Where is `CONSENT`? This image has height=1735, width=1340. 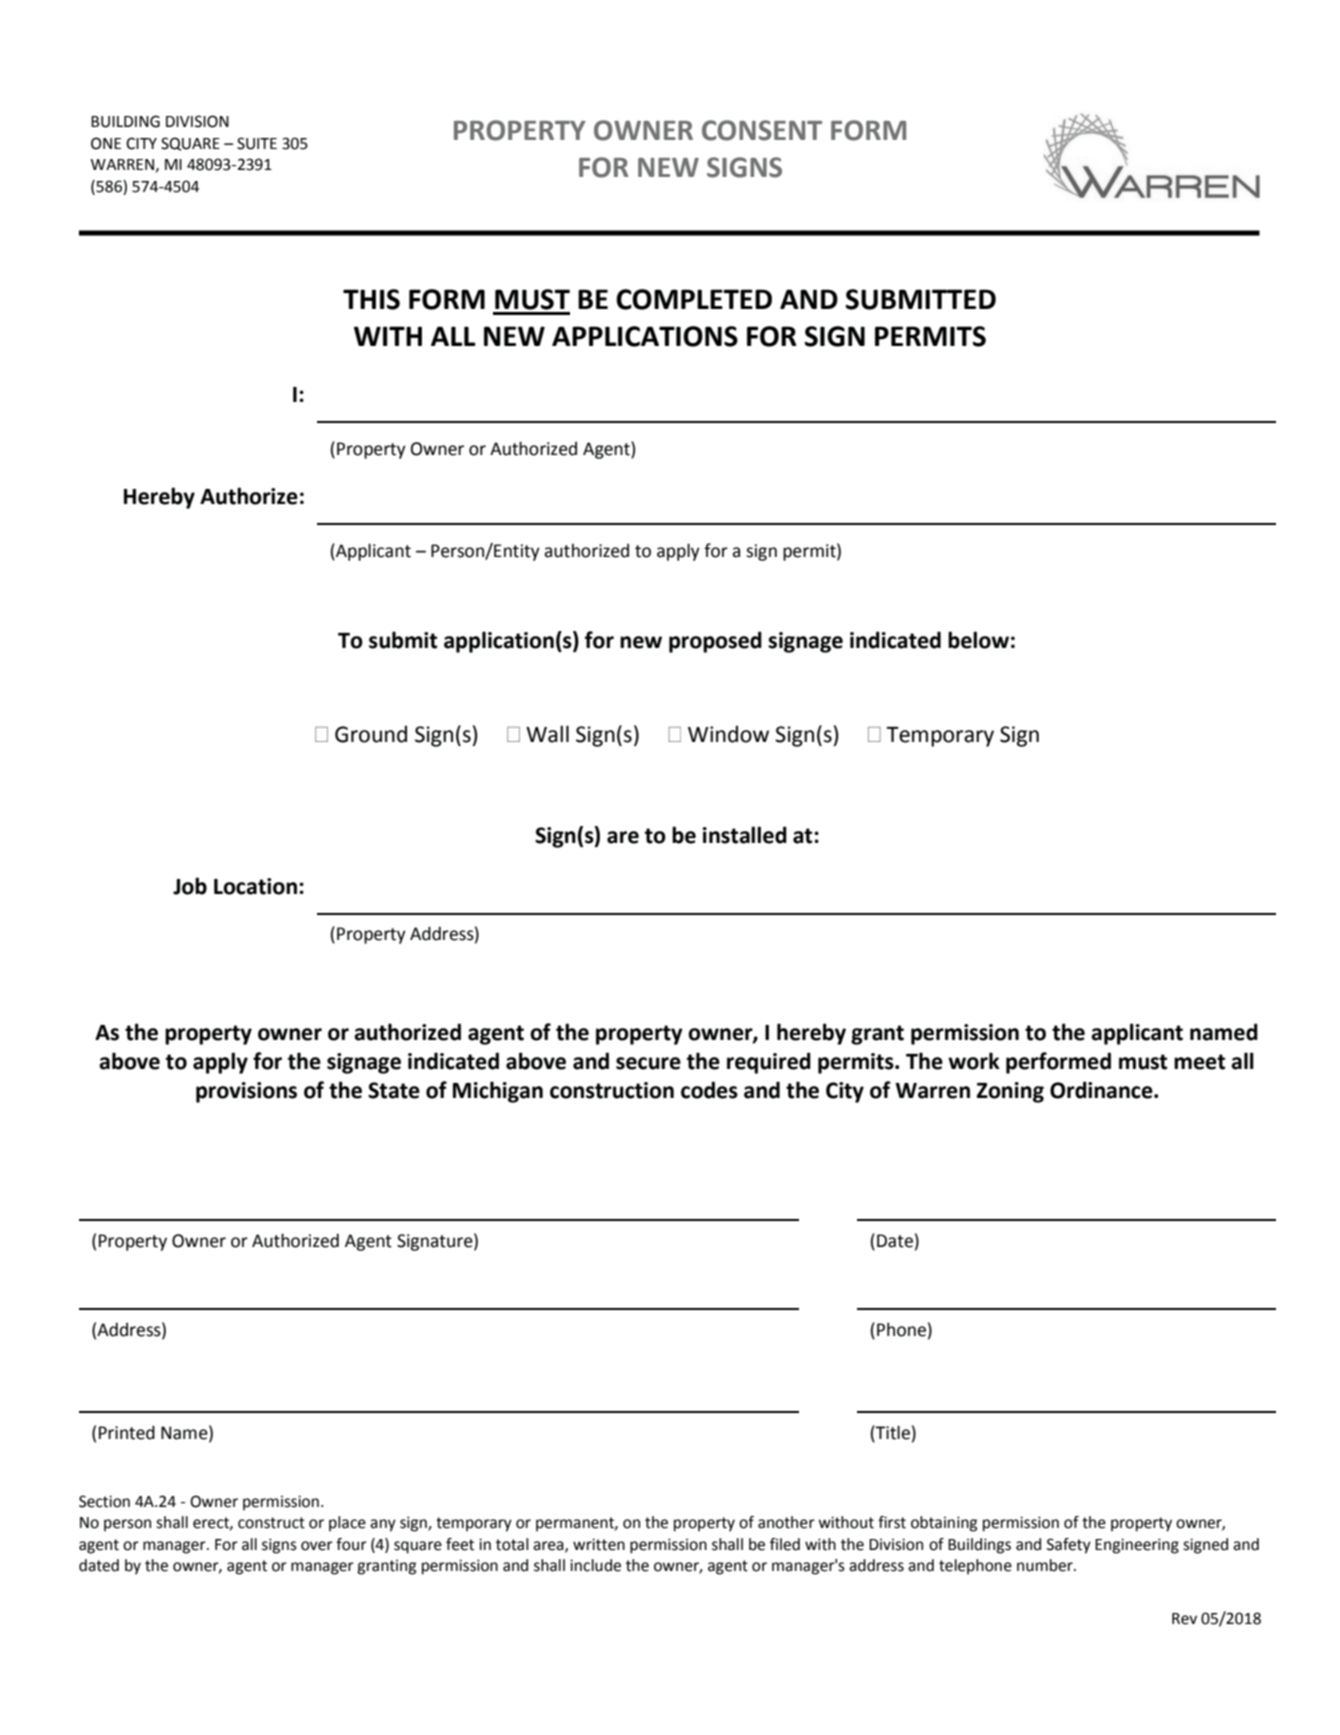 CONSENT is located at coordinates (762, 130).
